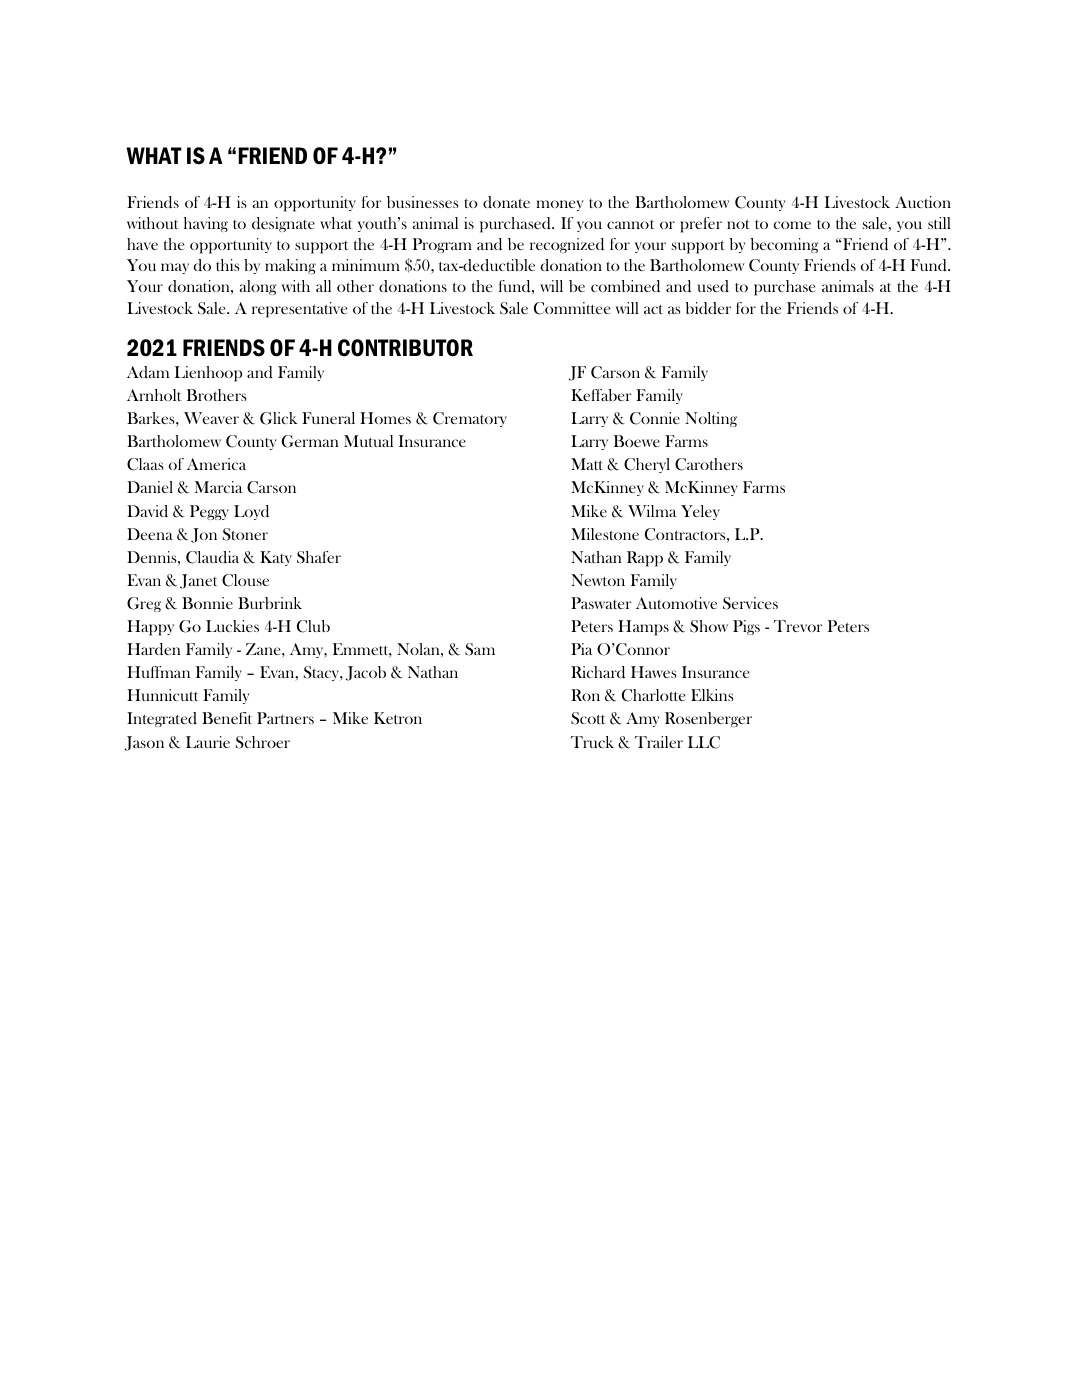  I want to click on Nolting, so click(711, 419).
